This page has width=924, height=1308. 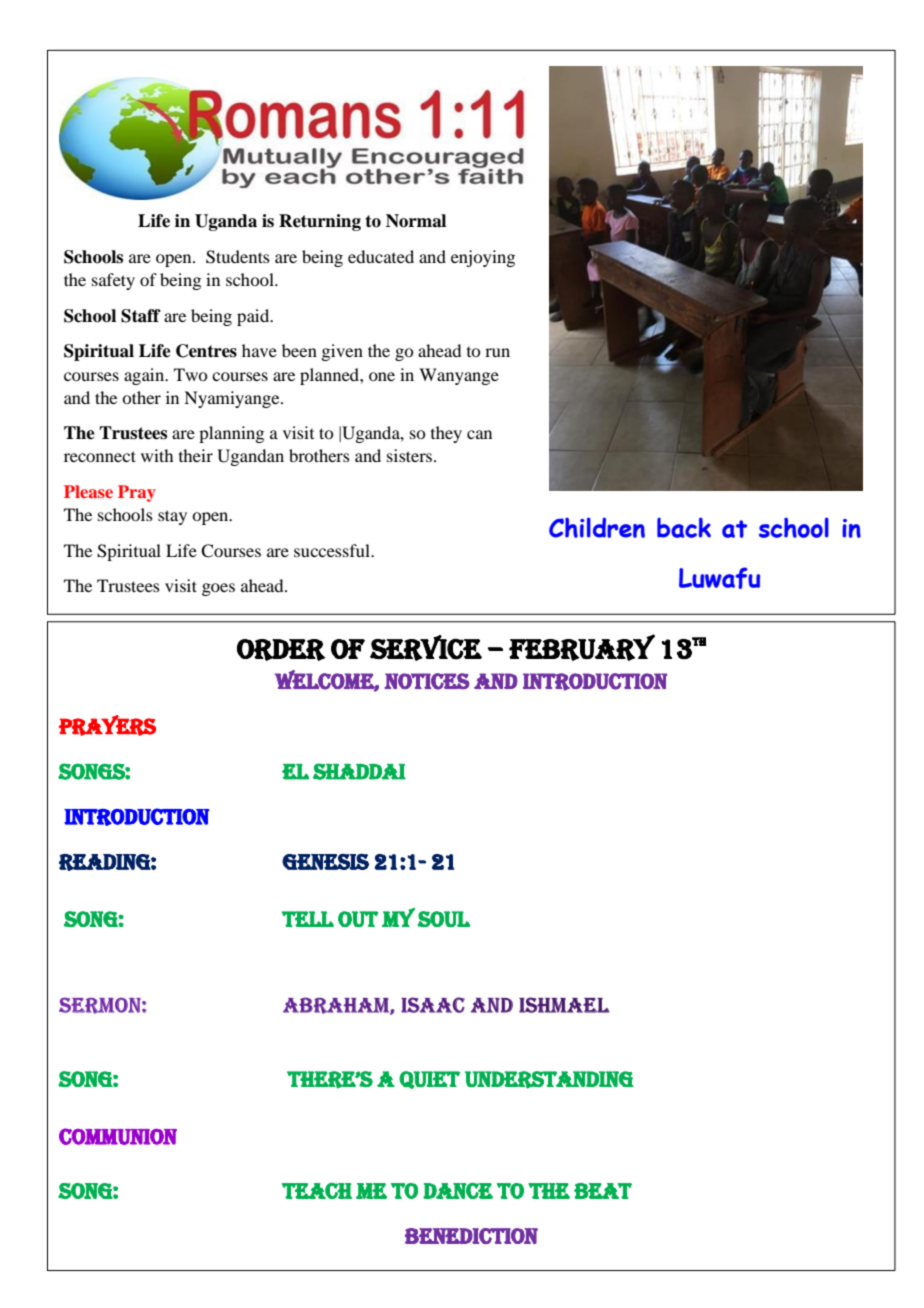 What do you see at coordinates (118, 1136) in the page?
I see `communion` at bounding box center [118, 1136].
